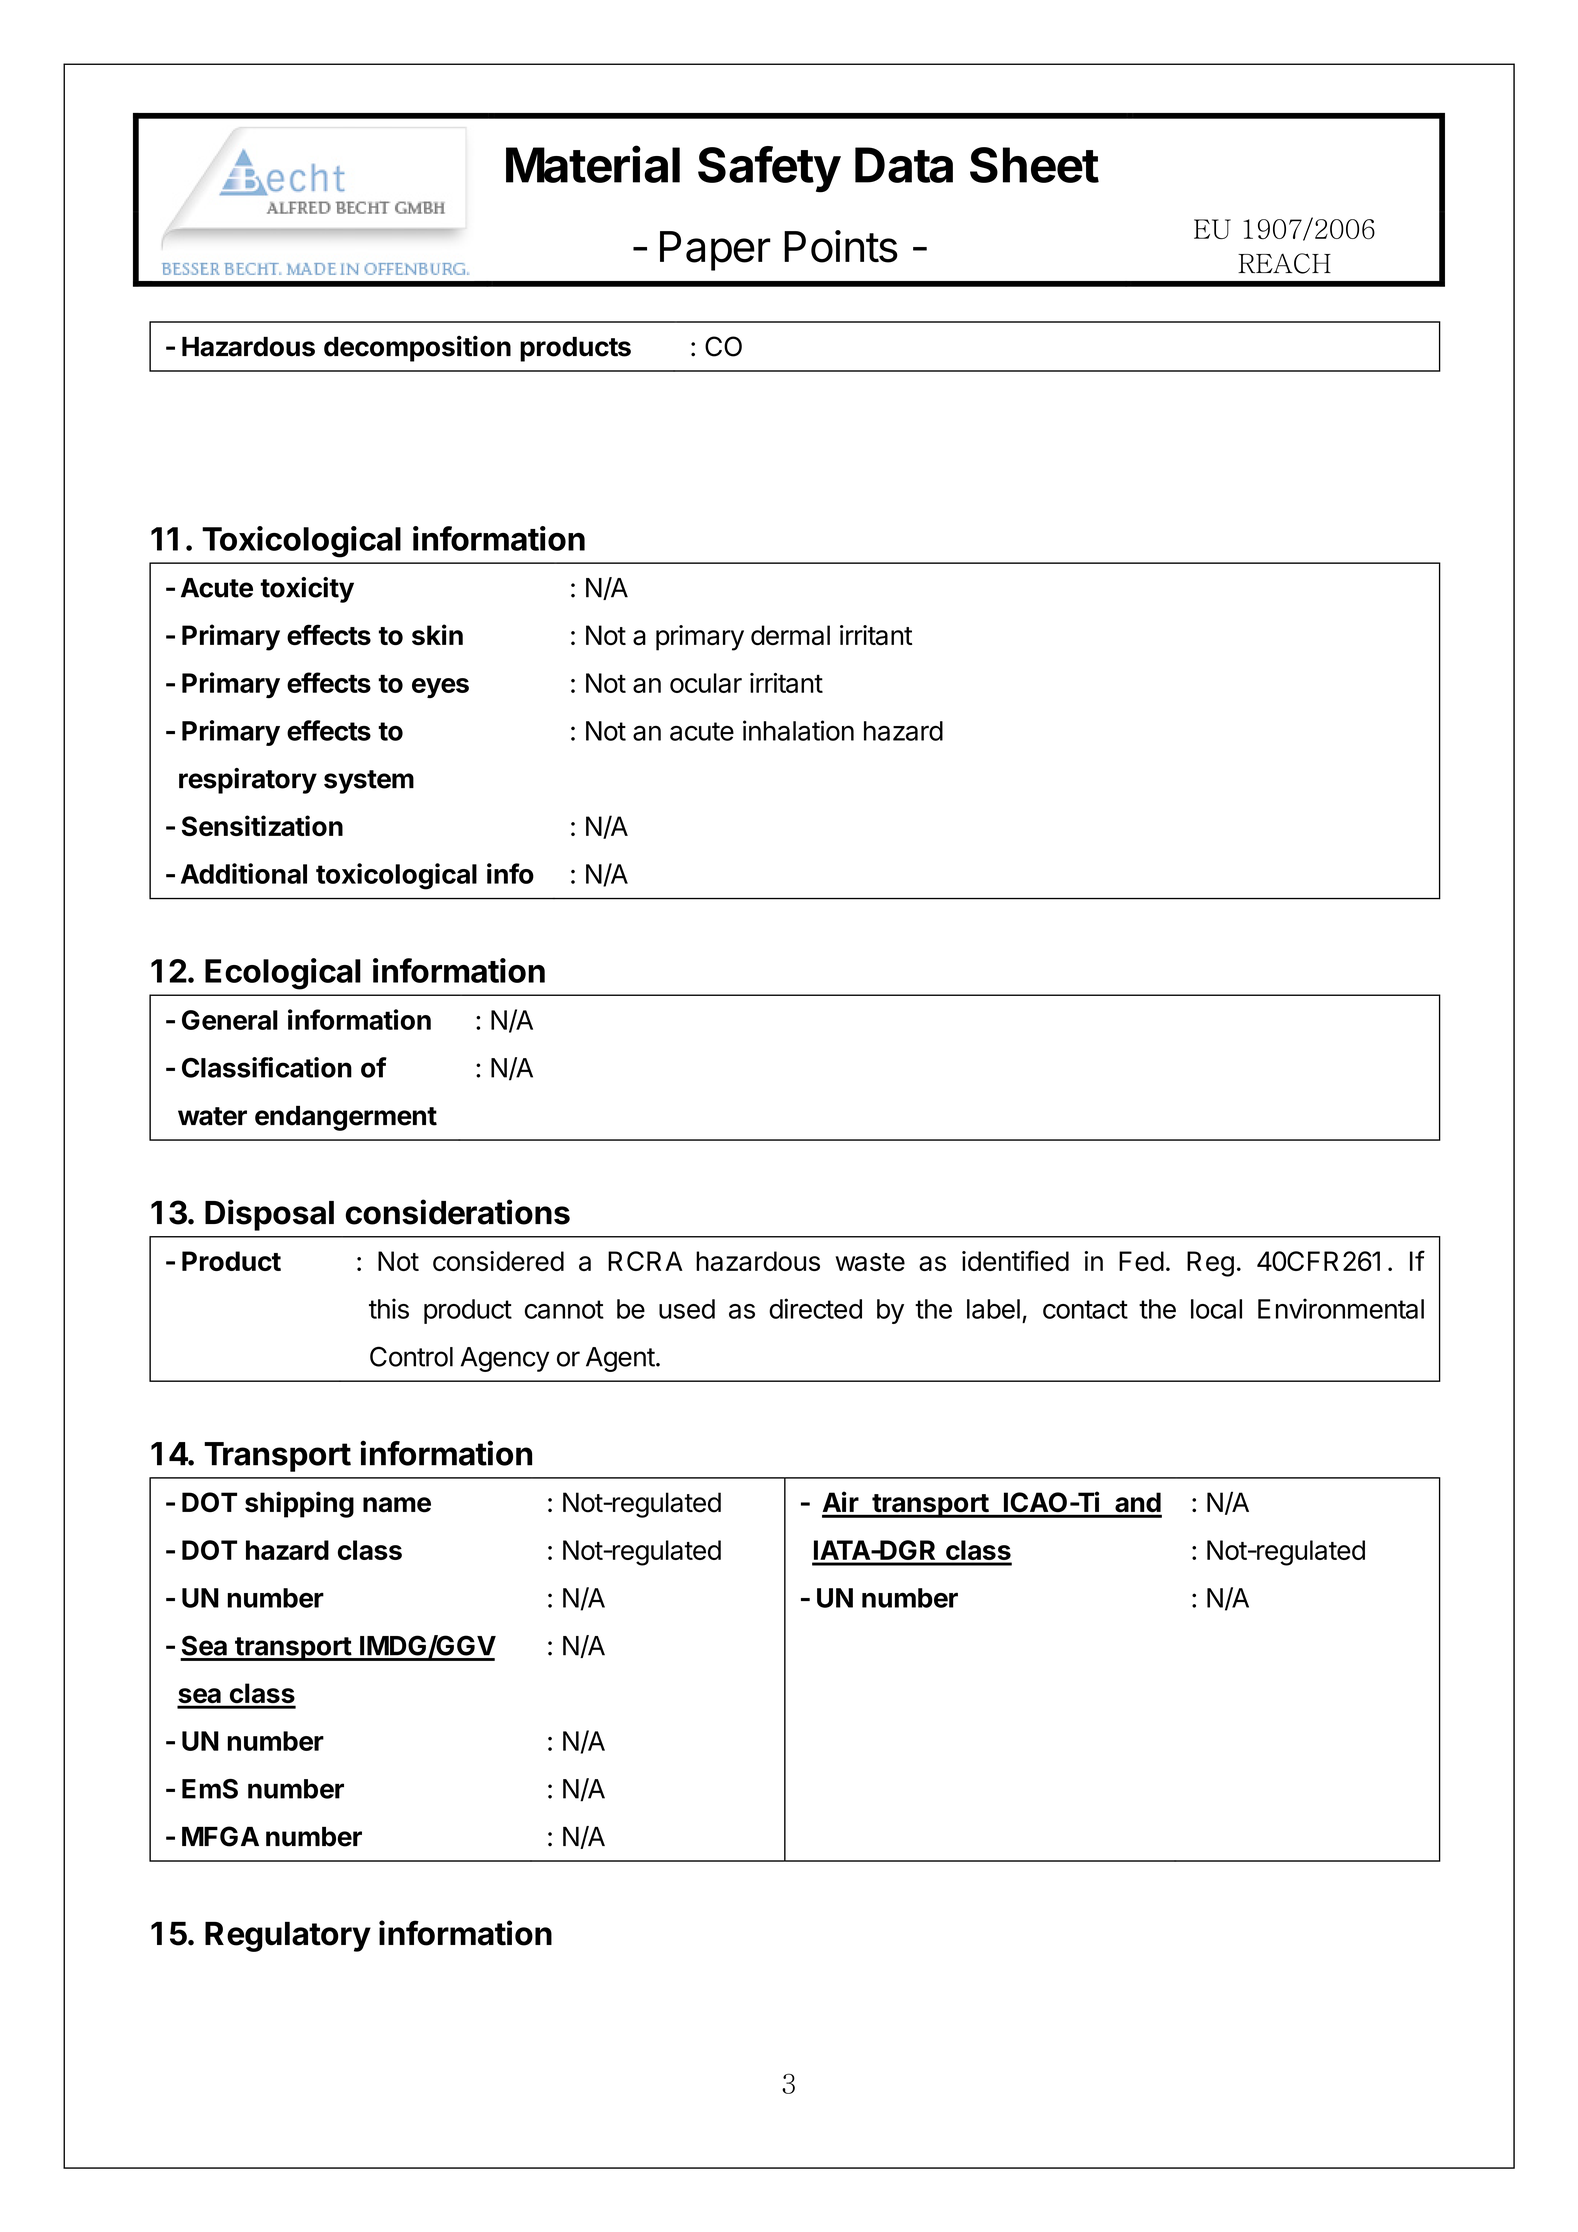 The image size is (1578, 2232). What do you see at coordinates (870, 1262) in the document?
I see `waste` at bounding box center [870, 1262].
